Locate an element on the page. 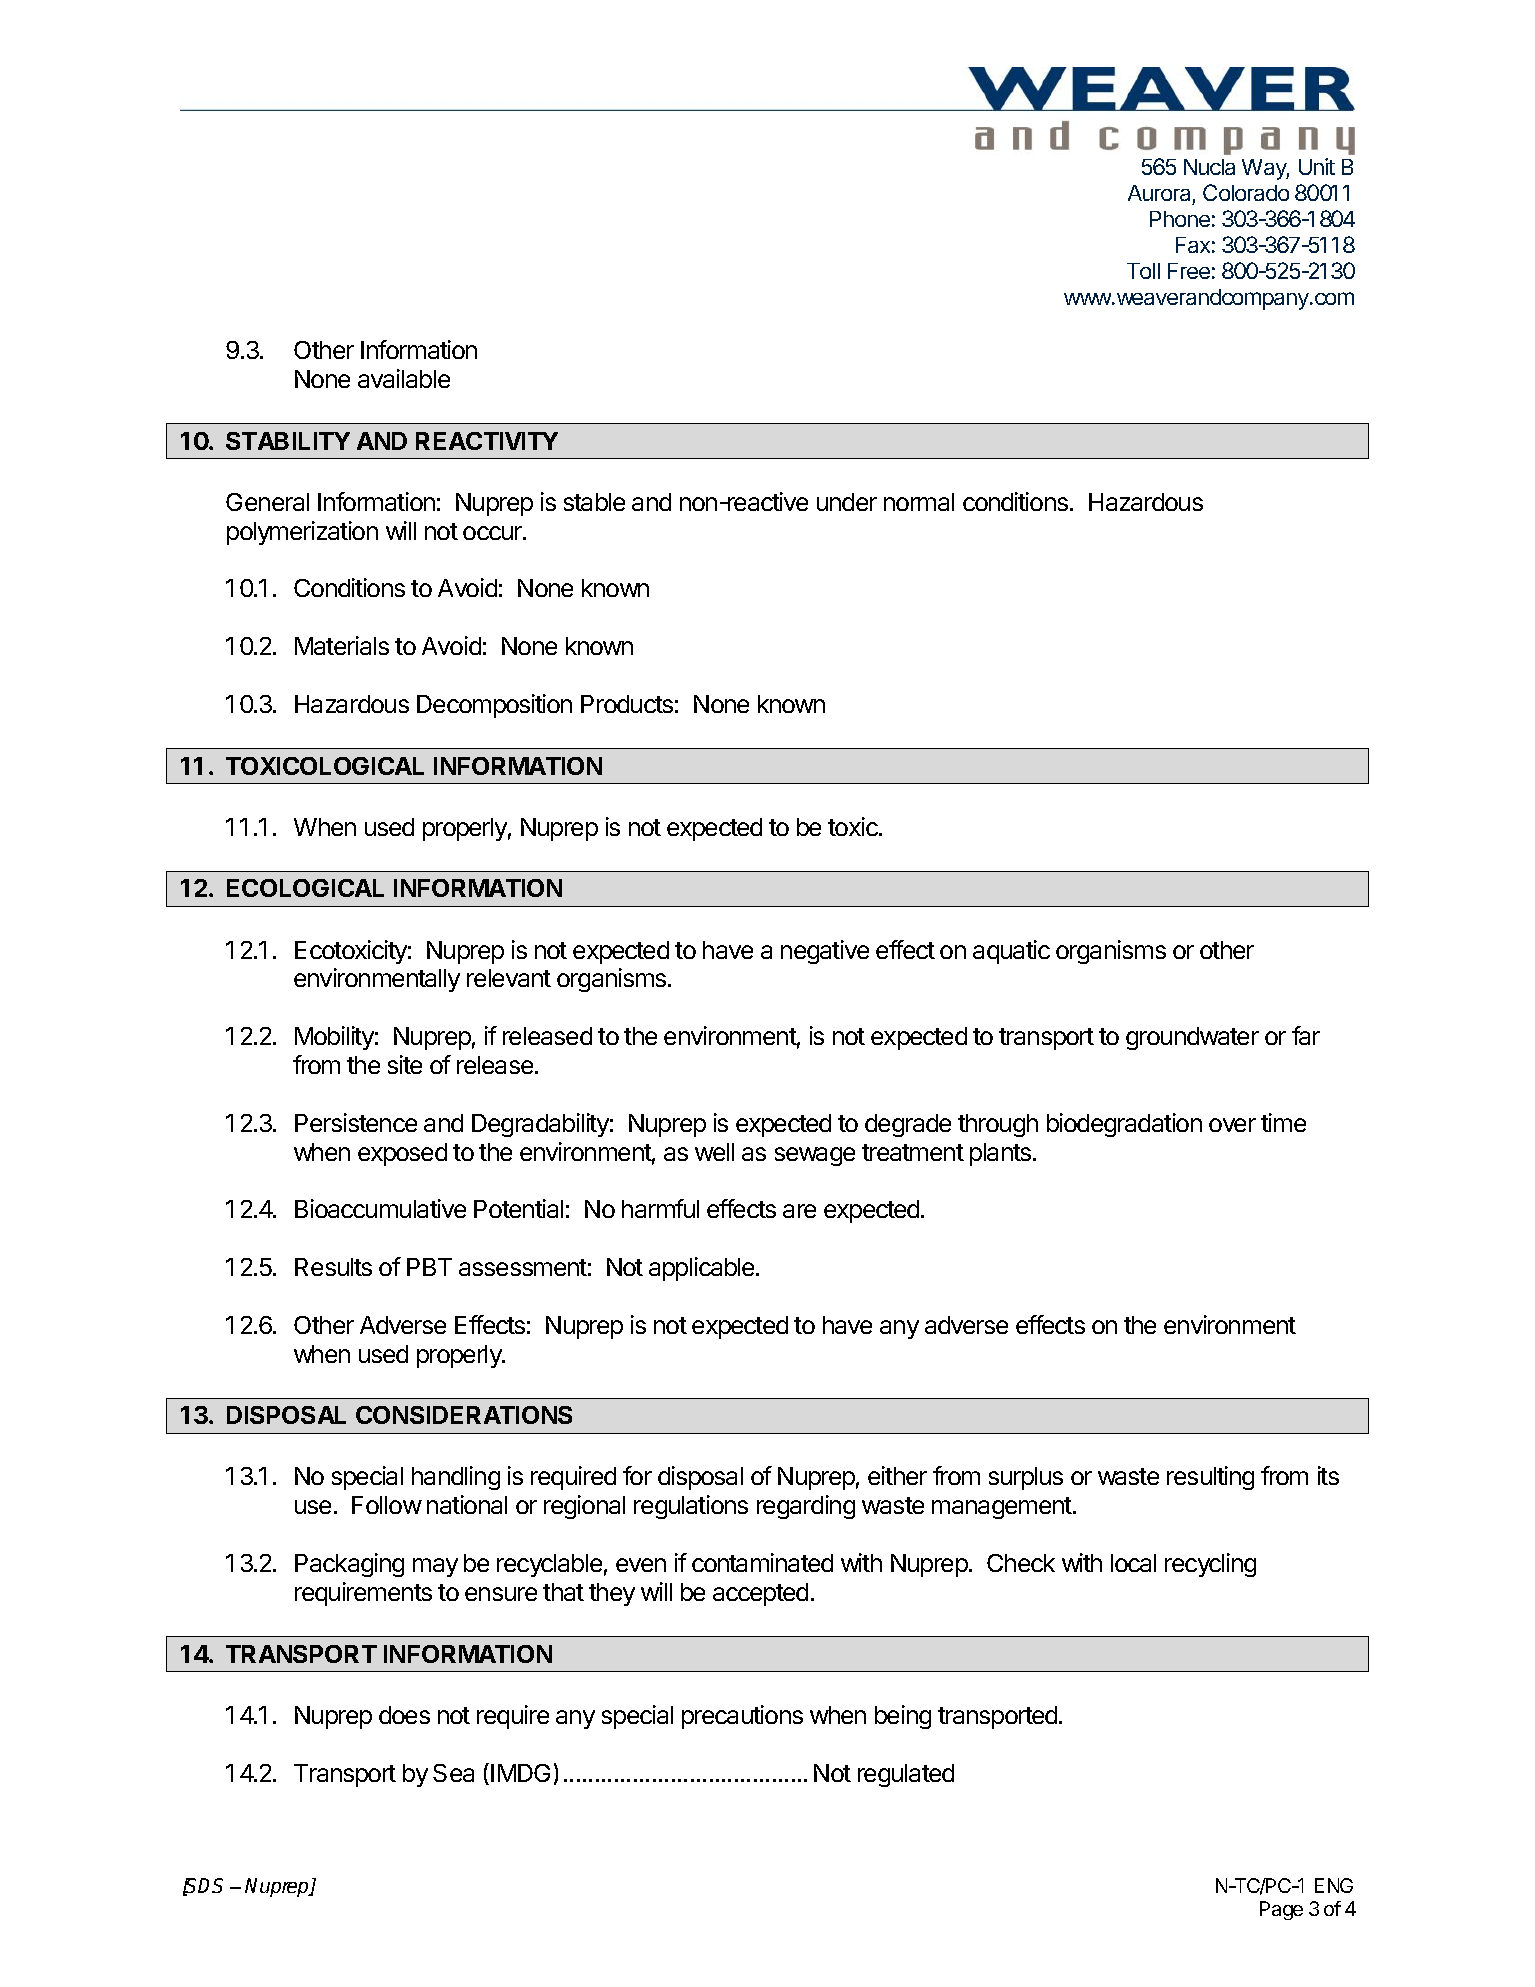  regulated is located at coordinates (906, 1775).
